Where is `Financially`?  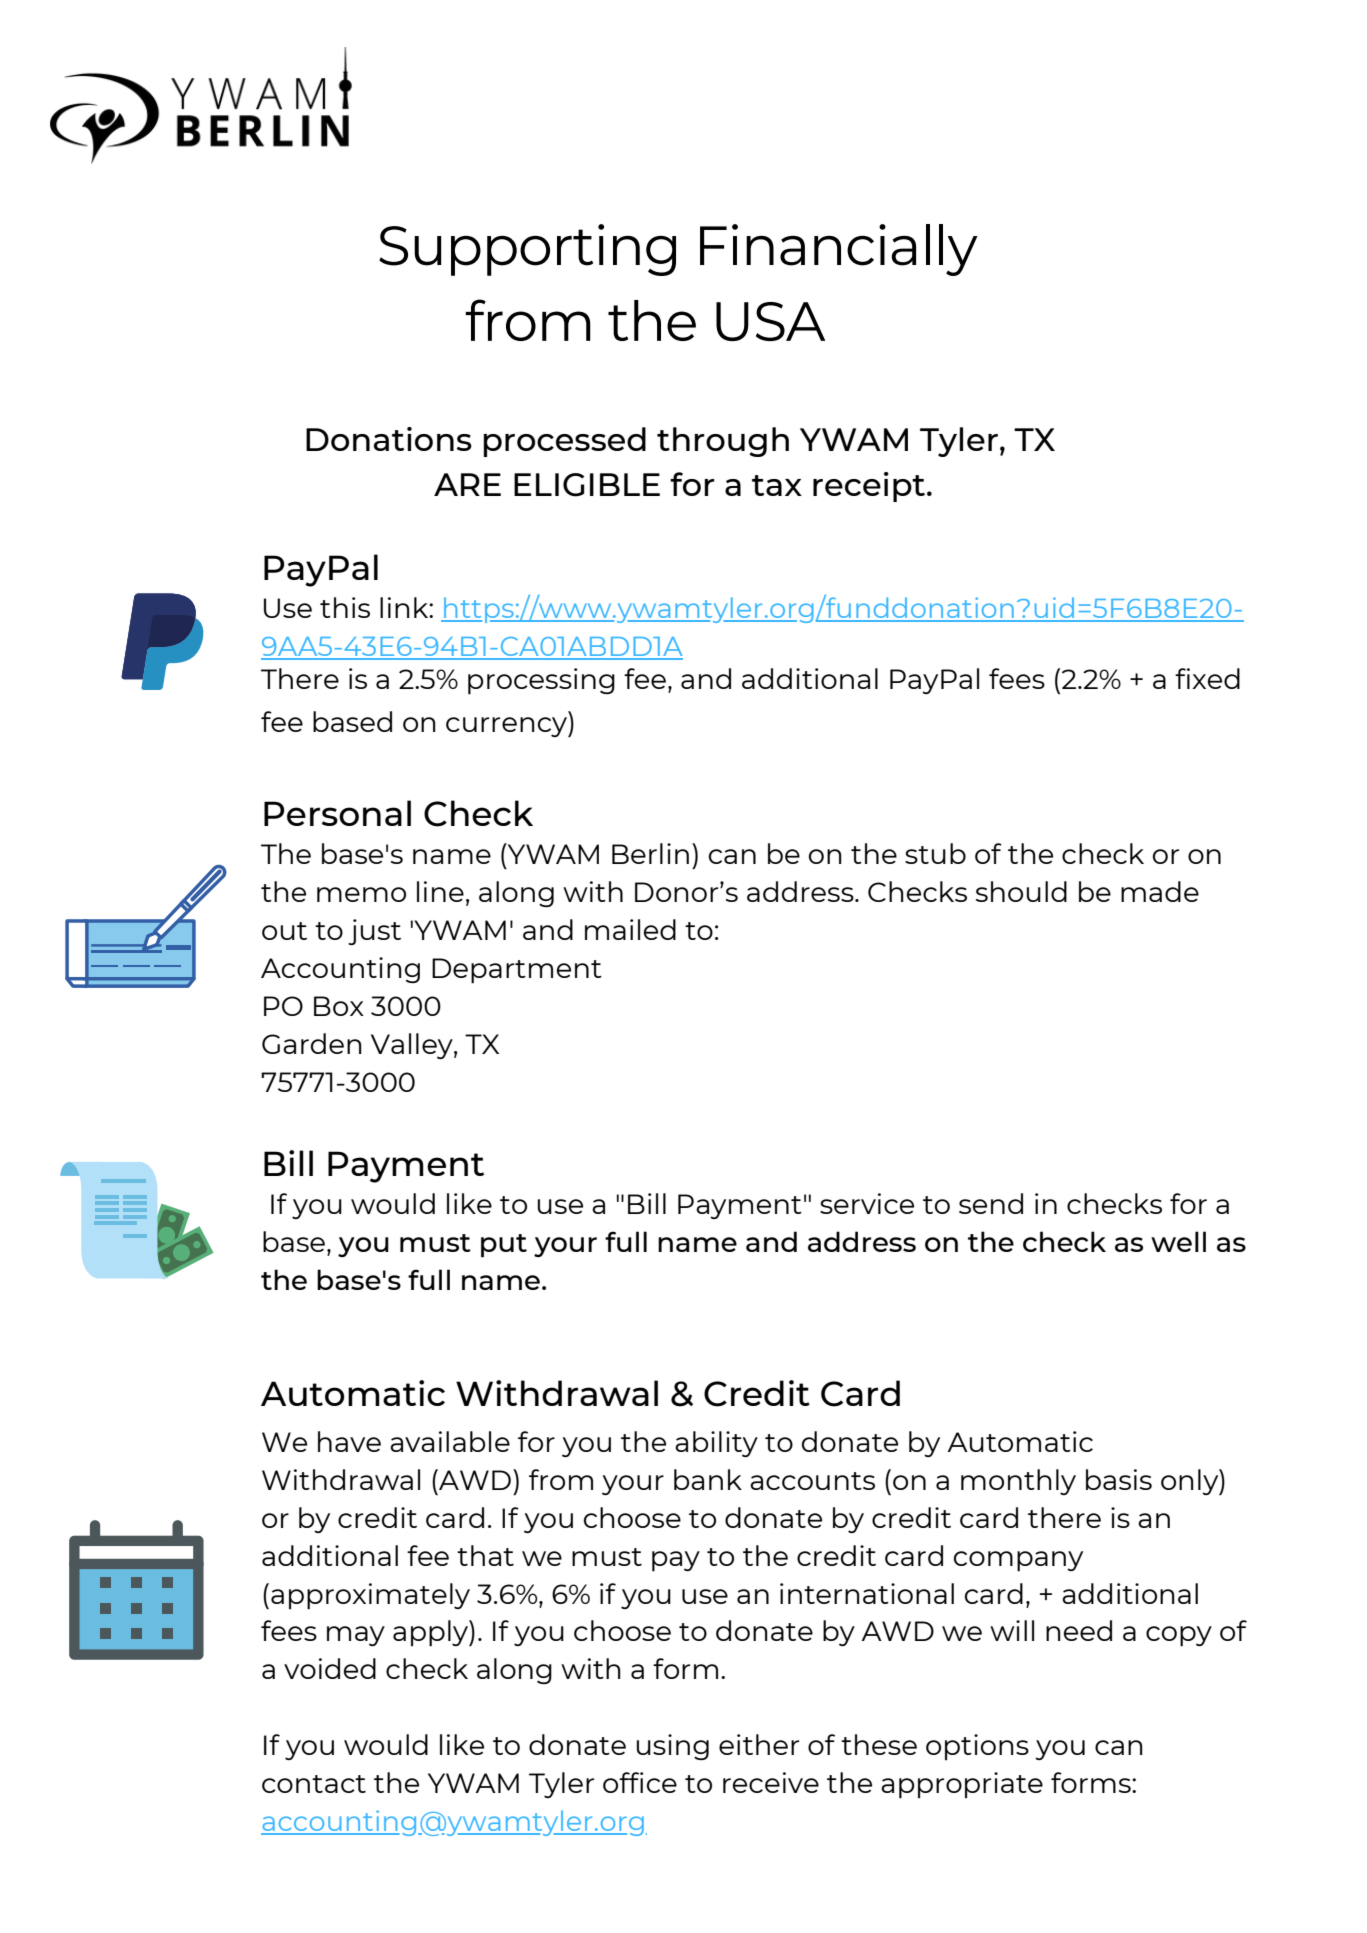
Financially is located at coordinates (839, 250).
